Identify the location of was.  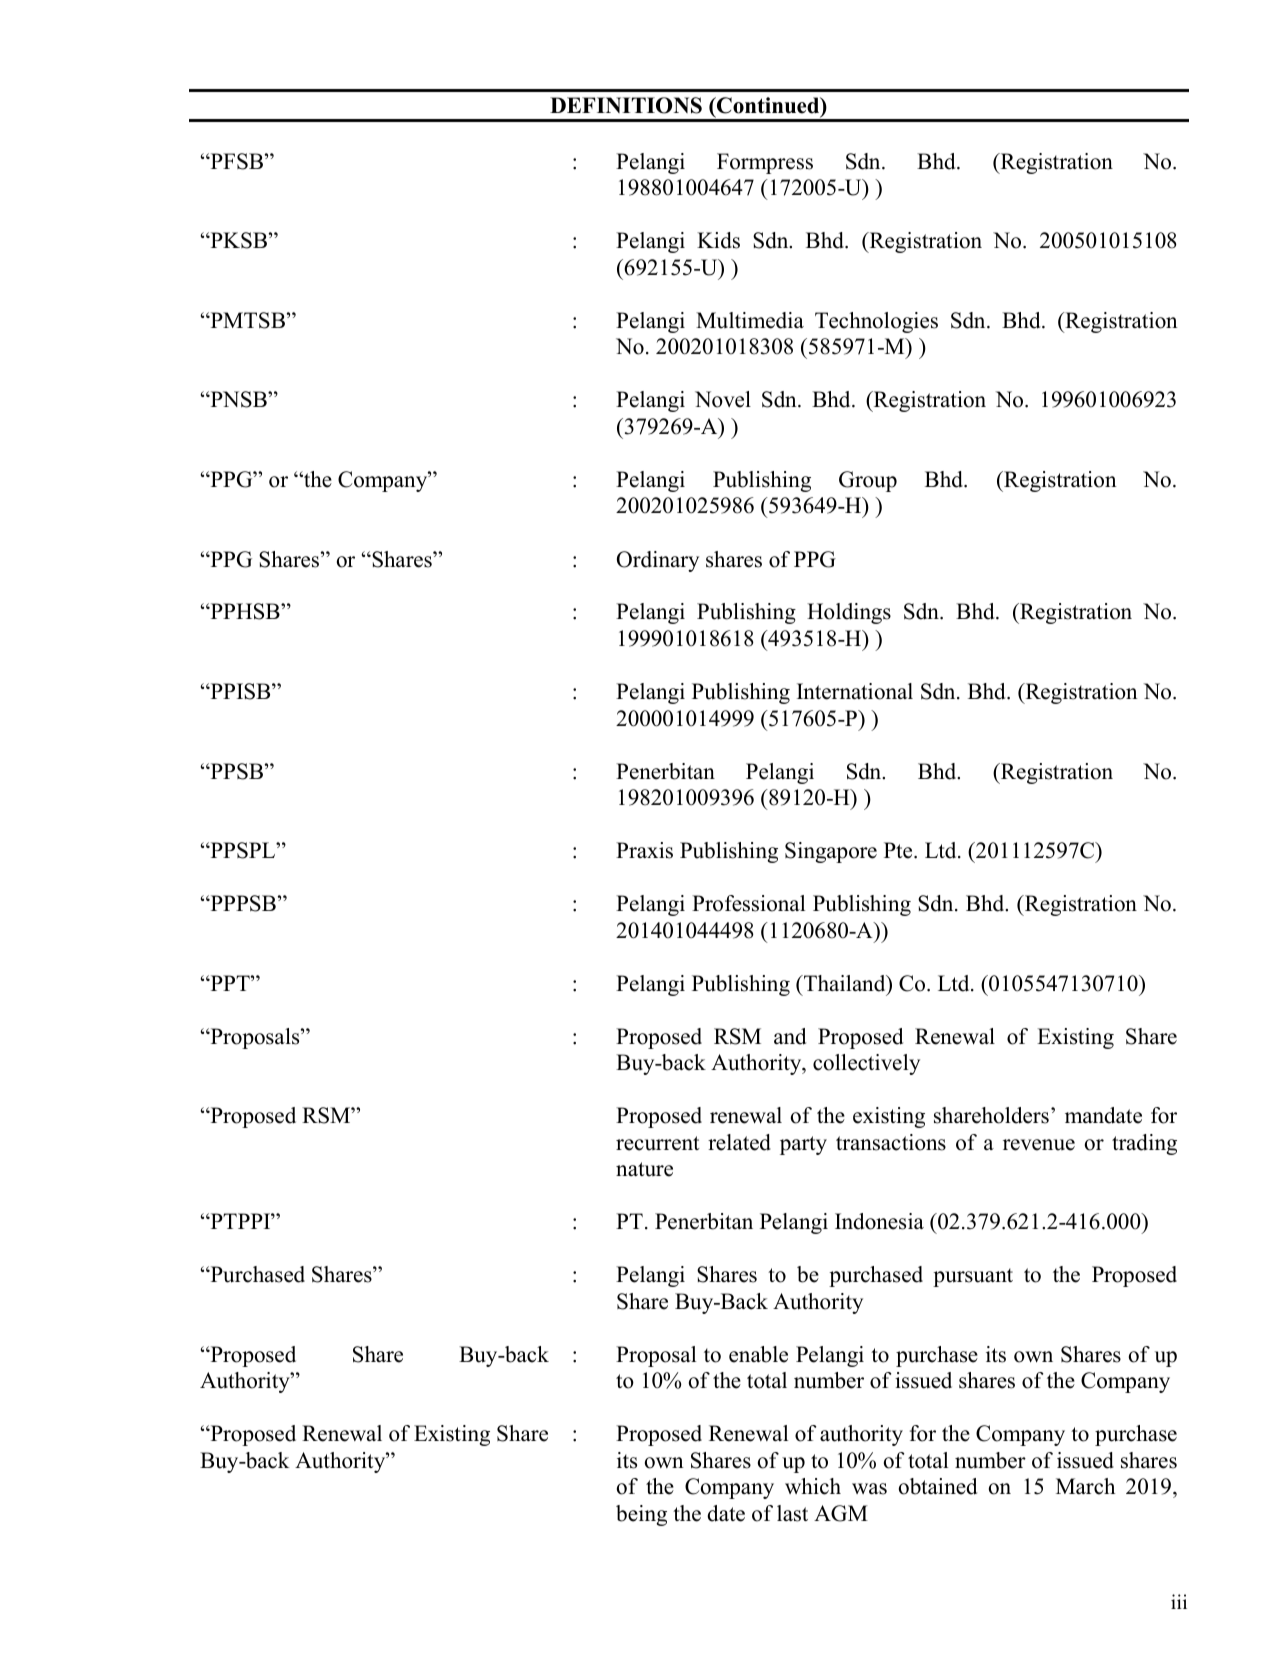
(869, 1489).
